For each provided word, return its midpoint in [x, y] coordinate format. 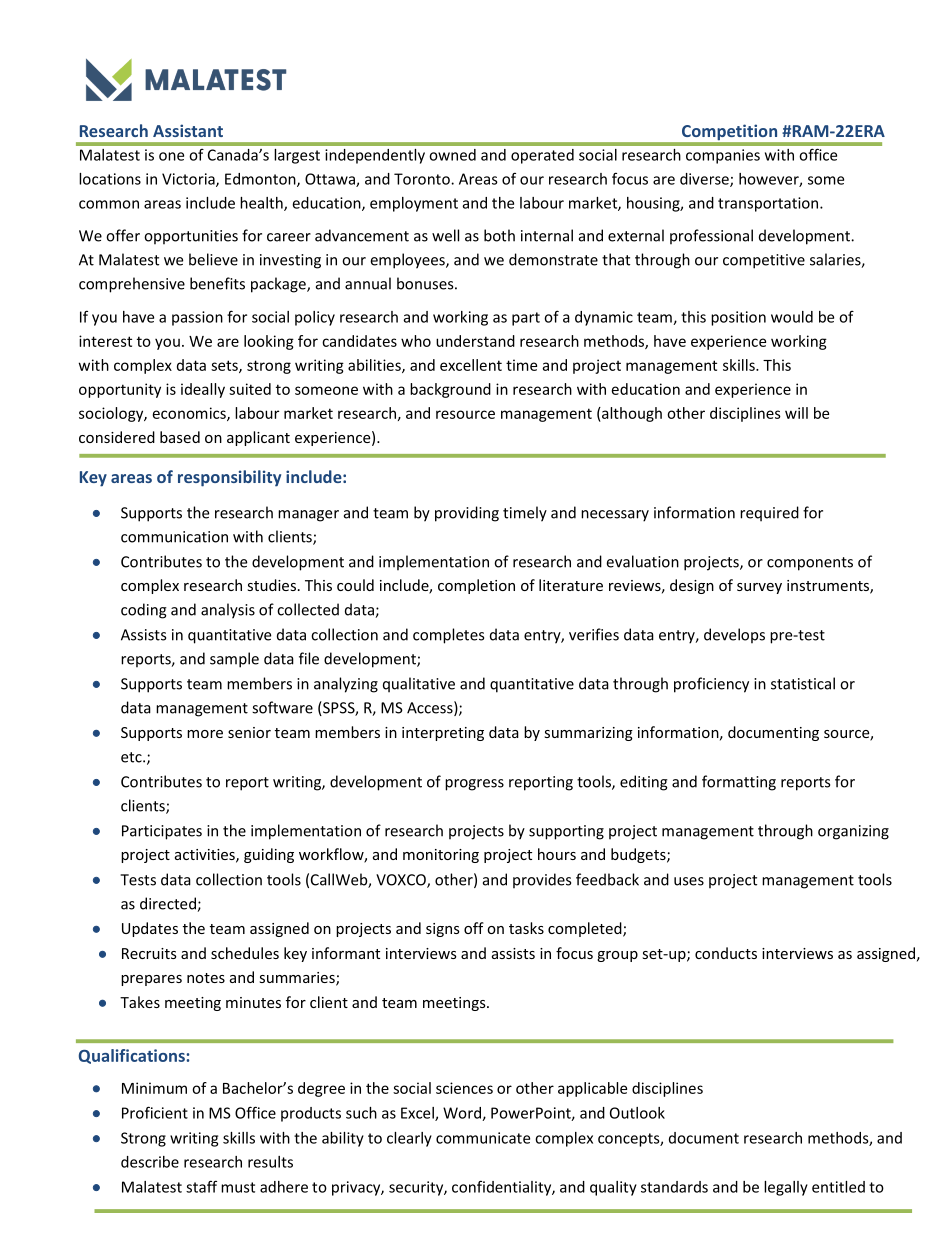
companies [723, 156]
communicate [483, 1138]
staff [201, 1186]
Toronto [423, 179]
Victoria [189, 180]
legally [786, 1188]
